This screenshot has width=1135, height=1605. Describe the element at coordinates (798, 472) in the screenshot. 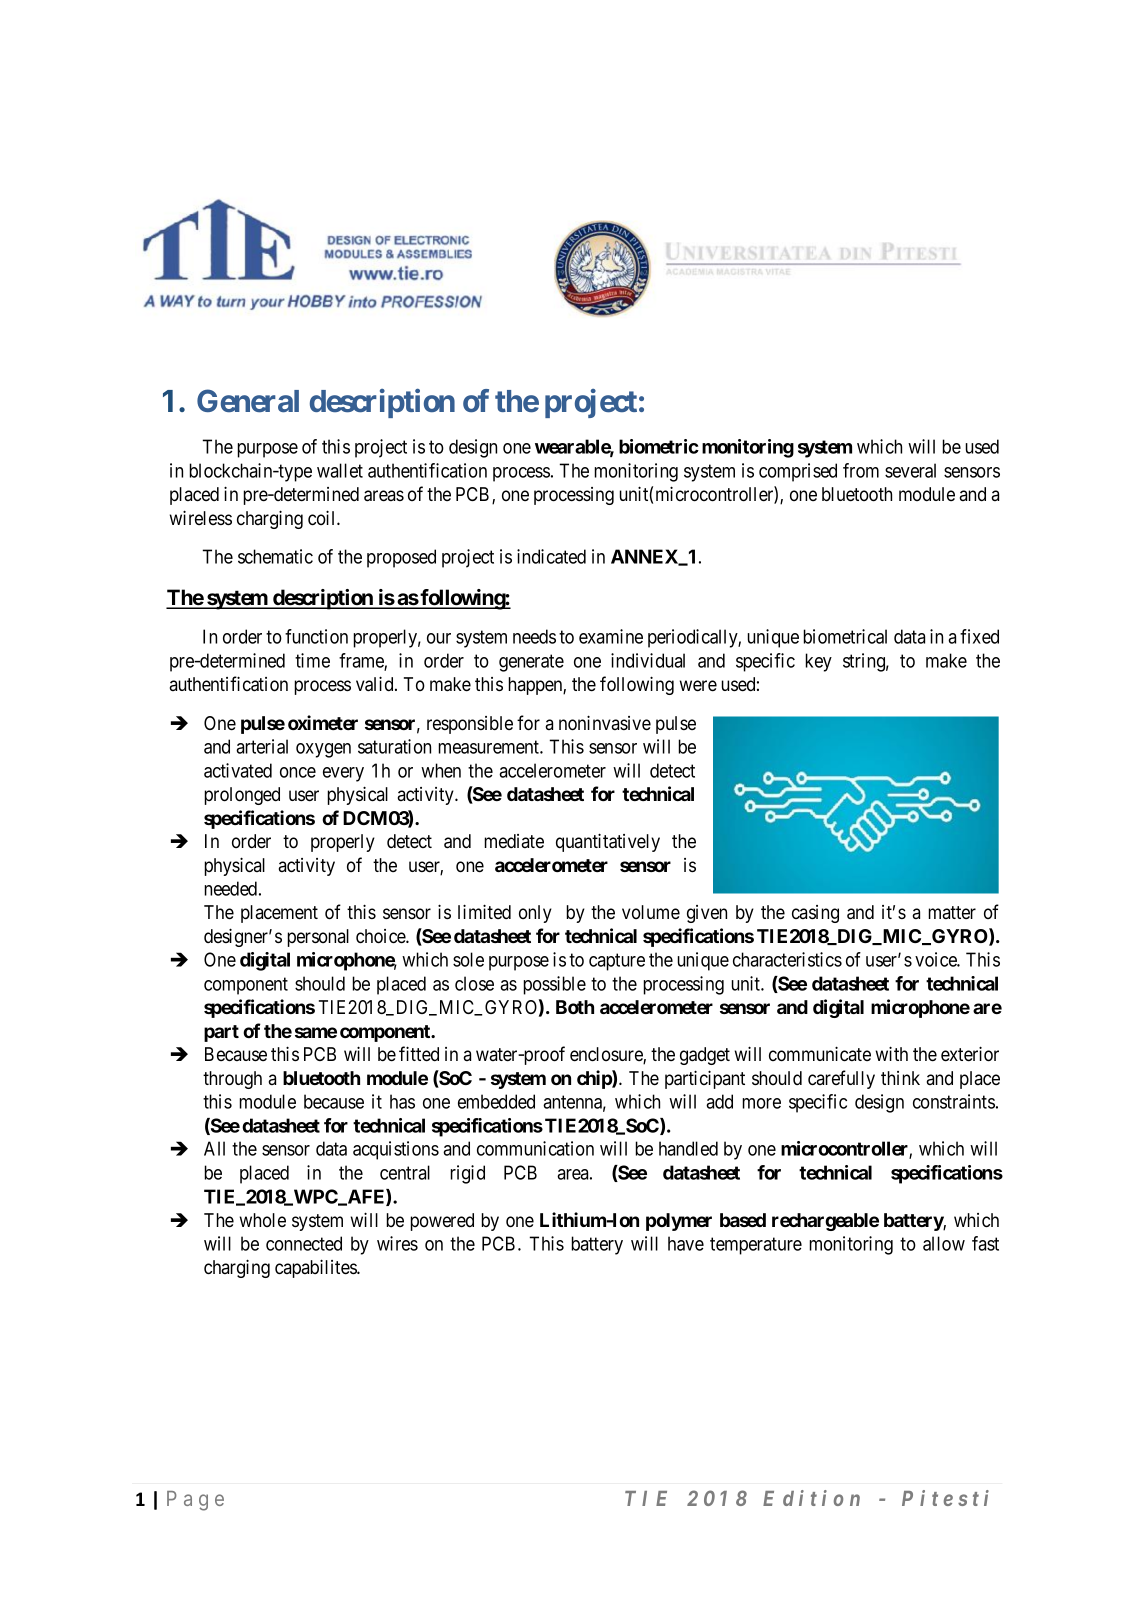

I see `comprised` at that location.
